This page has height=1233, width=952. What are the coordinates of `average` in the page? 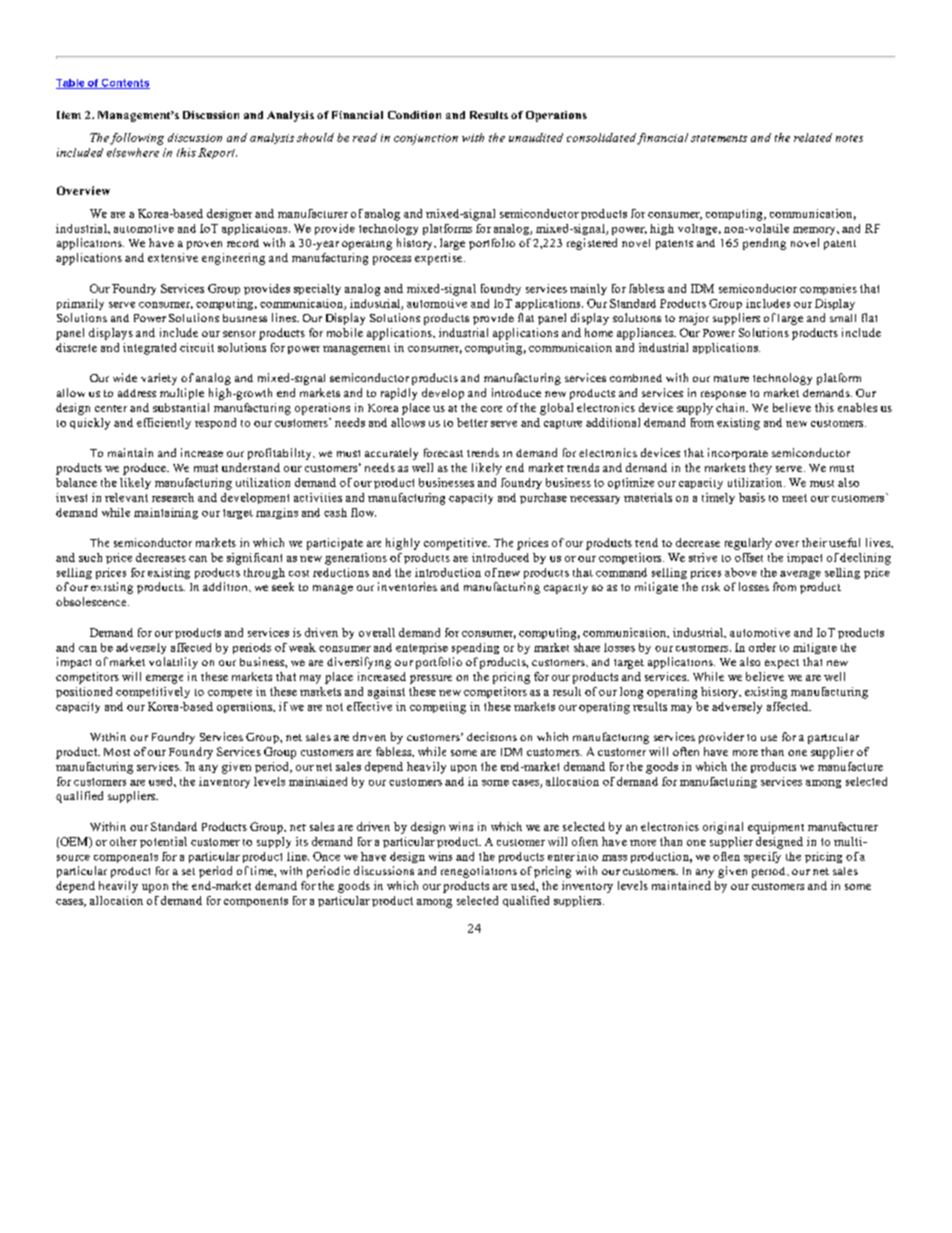 It's located at (800, 575).
